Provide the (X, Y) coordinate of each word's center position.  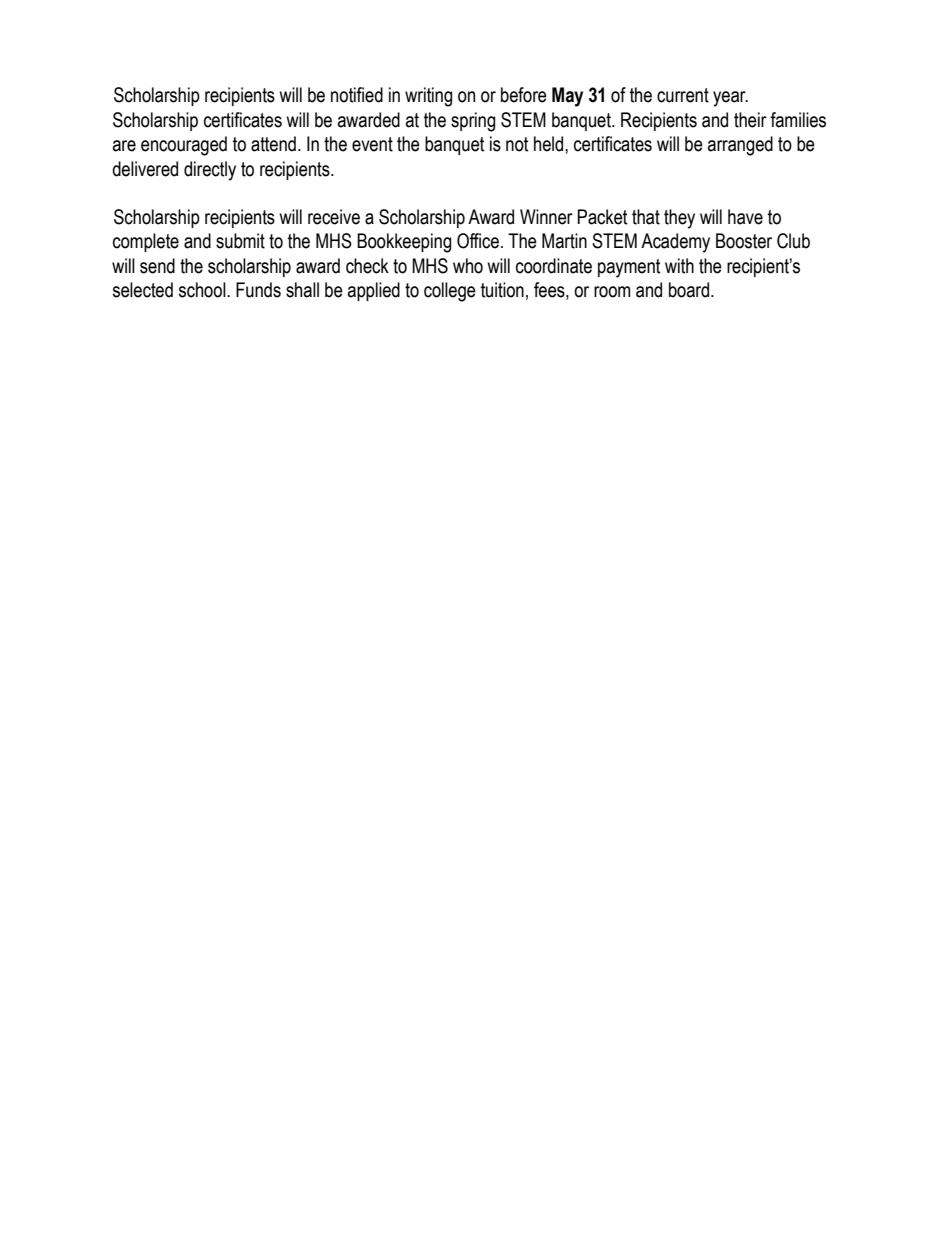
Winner (546, 217)
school (203, 290)
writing (428, 97)
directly (210, 171)
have (745, 217)
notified (357, 95)
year (730, 99)
